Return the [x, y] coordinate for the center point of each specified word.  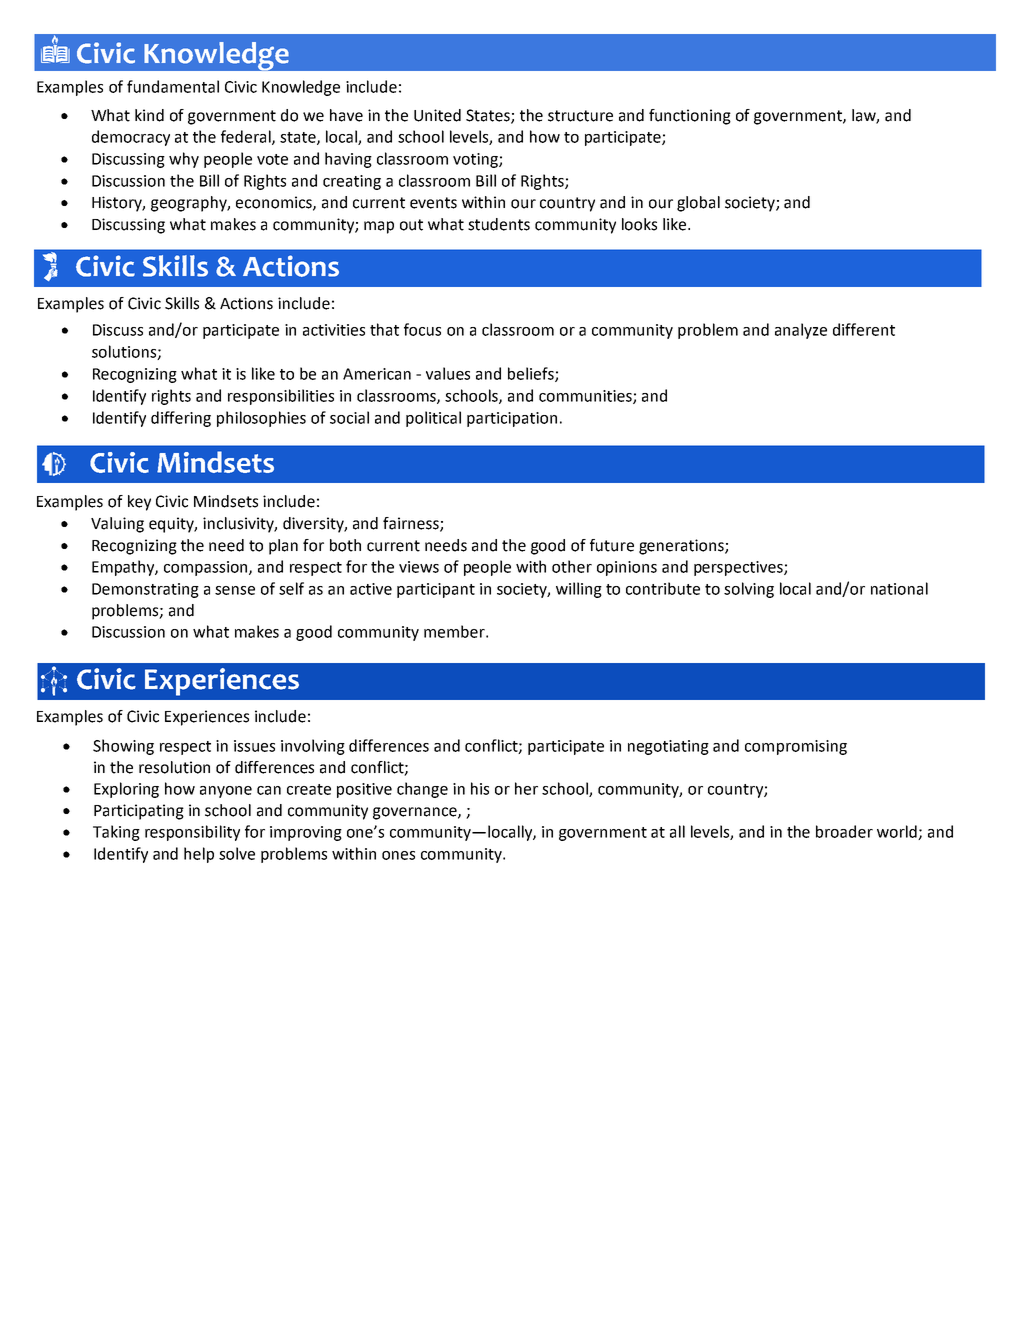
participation [512, 419]
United [437, 115]
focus [422, 329]
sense [235, 590]
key [139, 503]
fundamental [173, 86]
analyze [801, 331]
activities [334, 330]
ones [398, 855]
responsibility [192, 833]
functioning [690, 117]
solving [749, 590]
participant [436, 590]
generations [682, 547]
